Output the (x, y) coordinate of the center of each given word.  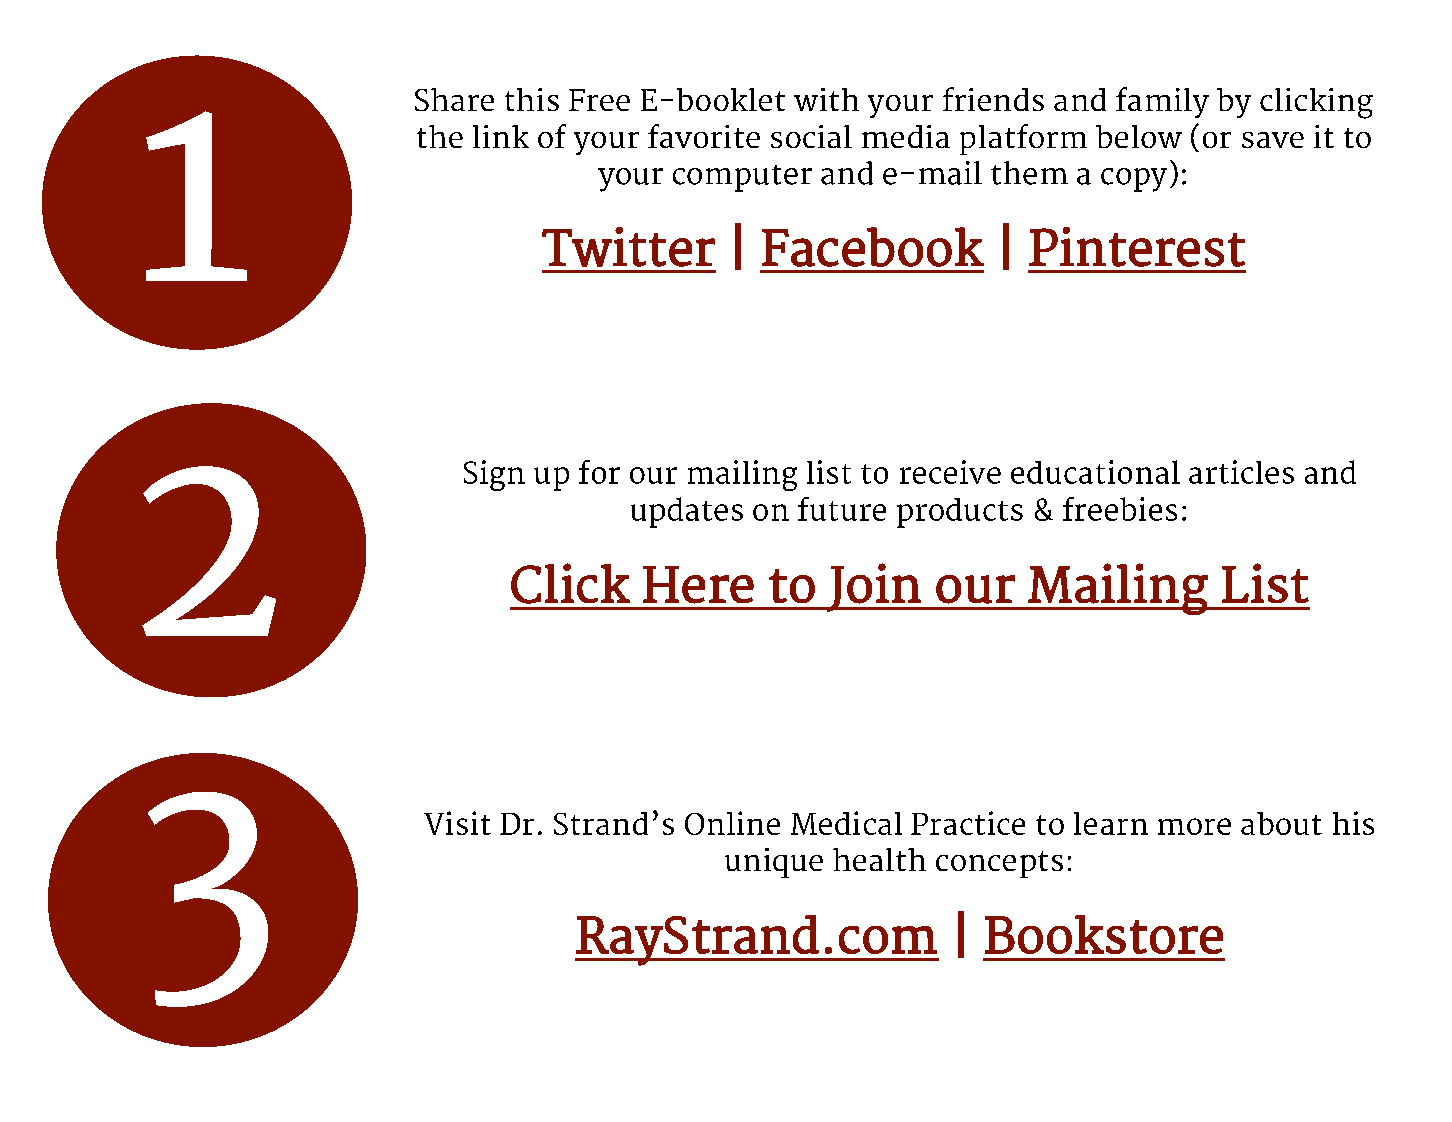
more (1194, 826)
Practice (968, 823)
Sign (494, 475)
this (532, 99)
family (1162, 102)
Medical (846, 823)
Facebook (873, 247)
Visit (457, 823)
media (906, 136)
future (842, 509)
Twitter (628, 247)
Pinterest (1137, 247)
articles (1241, 472)
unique (774, 863)
